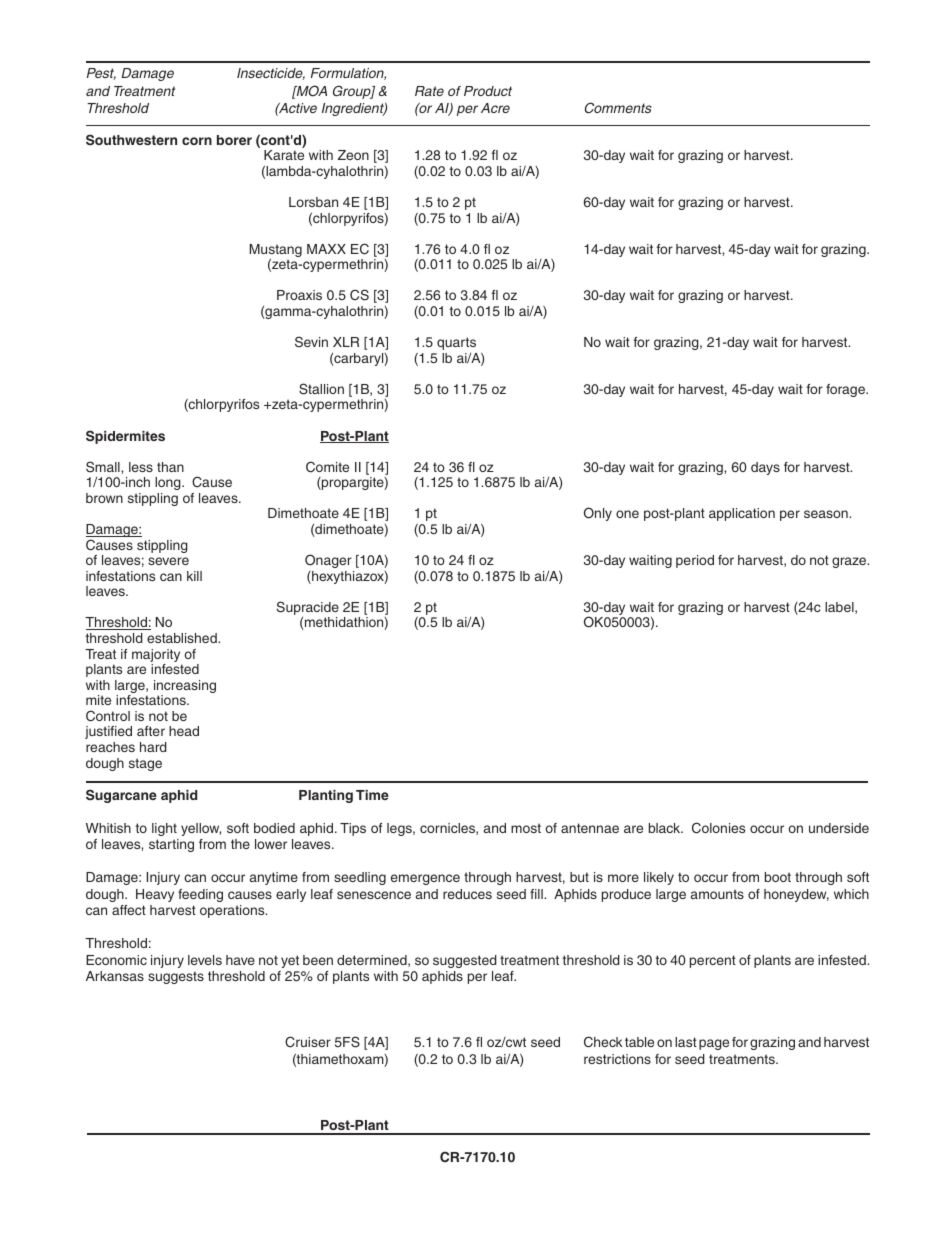  What do you see at coordinates (465, 961) in the page?
I see `suggested` at bounding box center [465, 961].
